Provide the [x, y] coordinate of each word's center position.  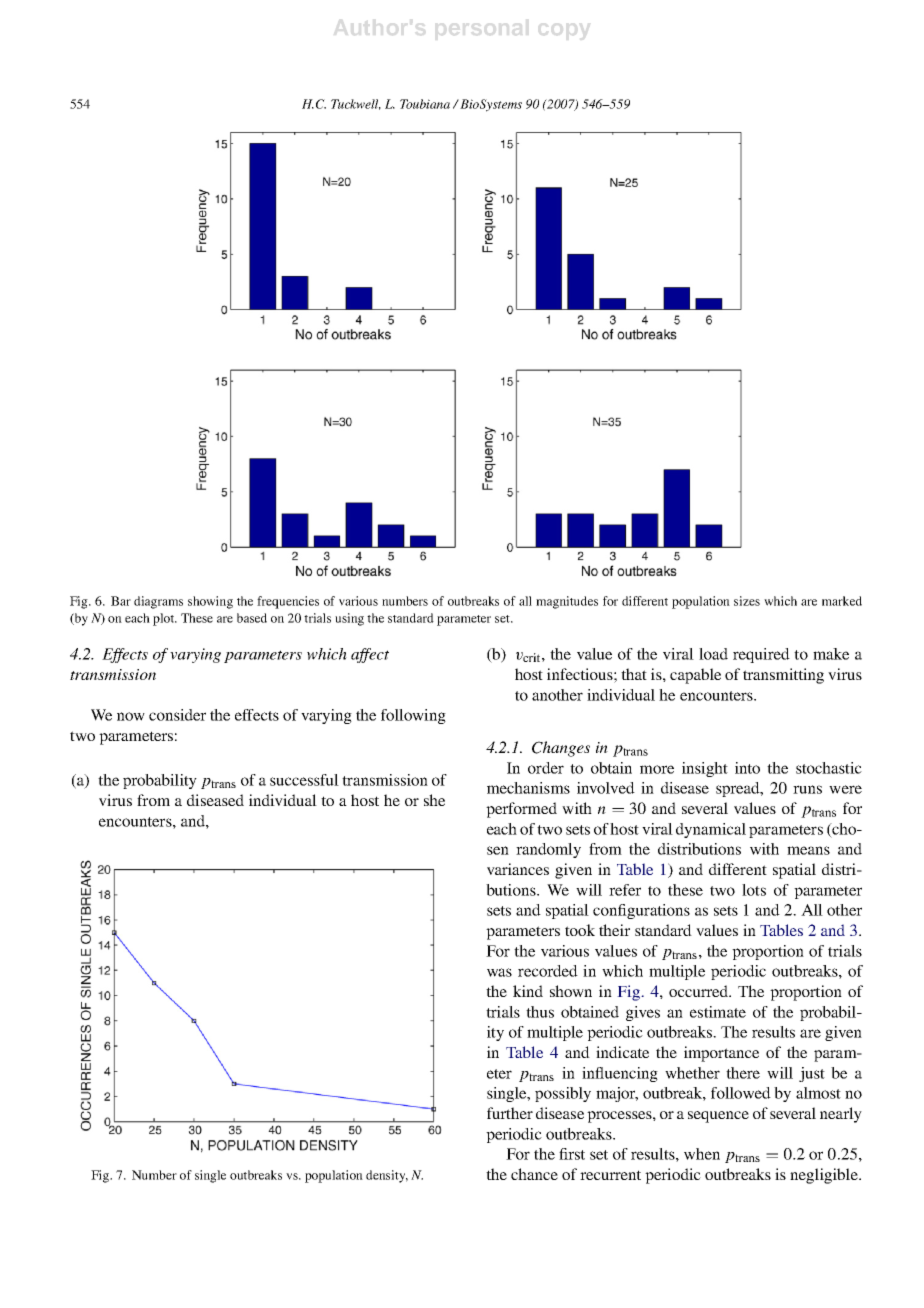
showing [210, 602]
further [510, 1113]
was [499, 972]
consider [177, 715]
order [546, 768]
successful [304, 780]
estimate [718, 1012]
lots [754, 890]
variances [518, 869]
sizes [747, 601]
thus [540, 1012]
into [747, 768]
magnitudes [567, 602]
